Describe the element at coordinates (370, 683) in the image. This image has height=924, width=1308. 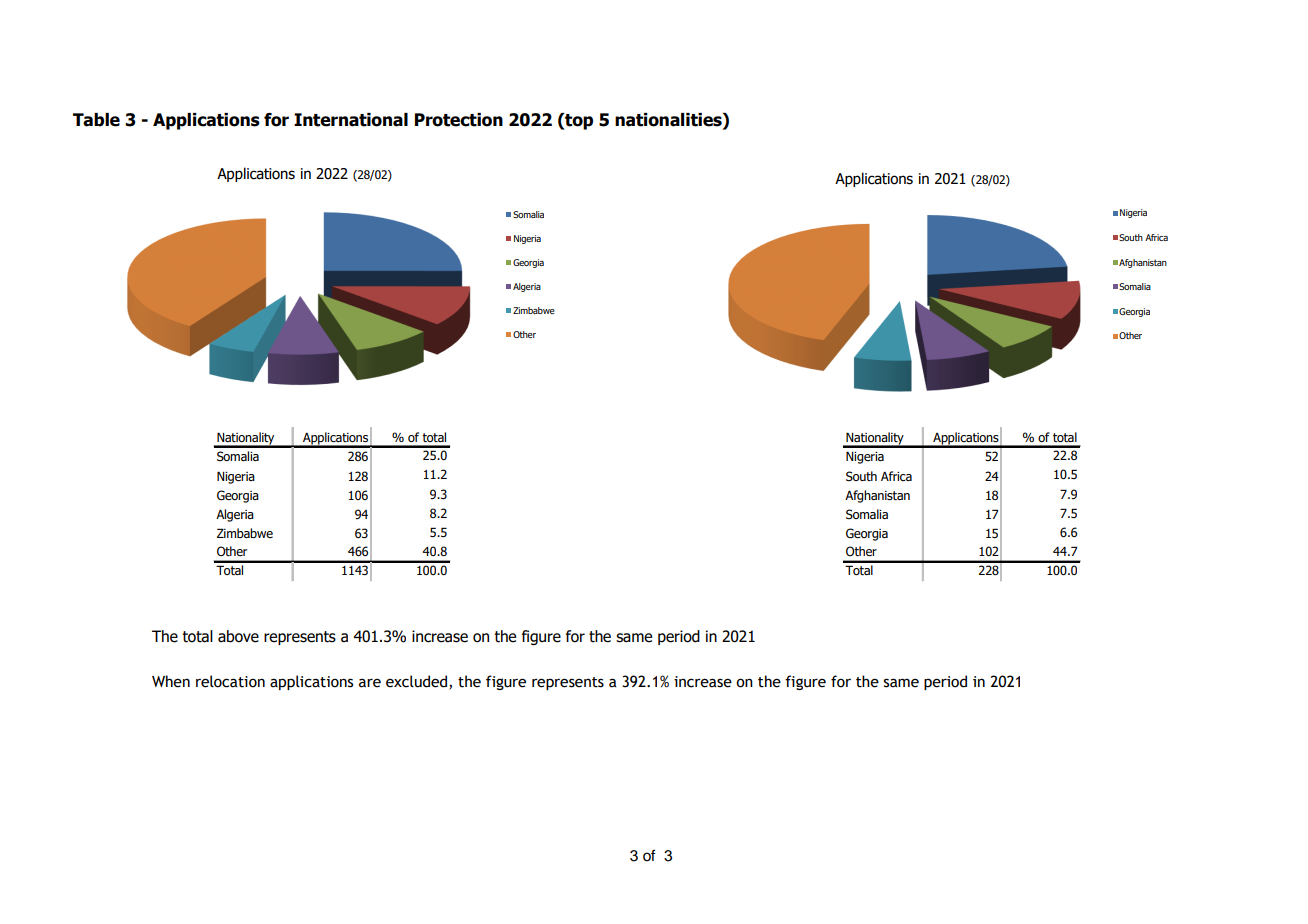
I see `are` at that location.
